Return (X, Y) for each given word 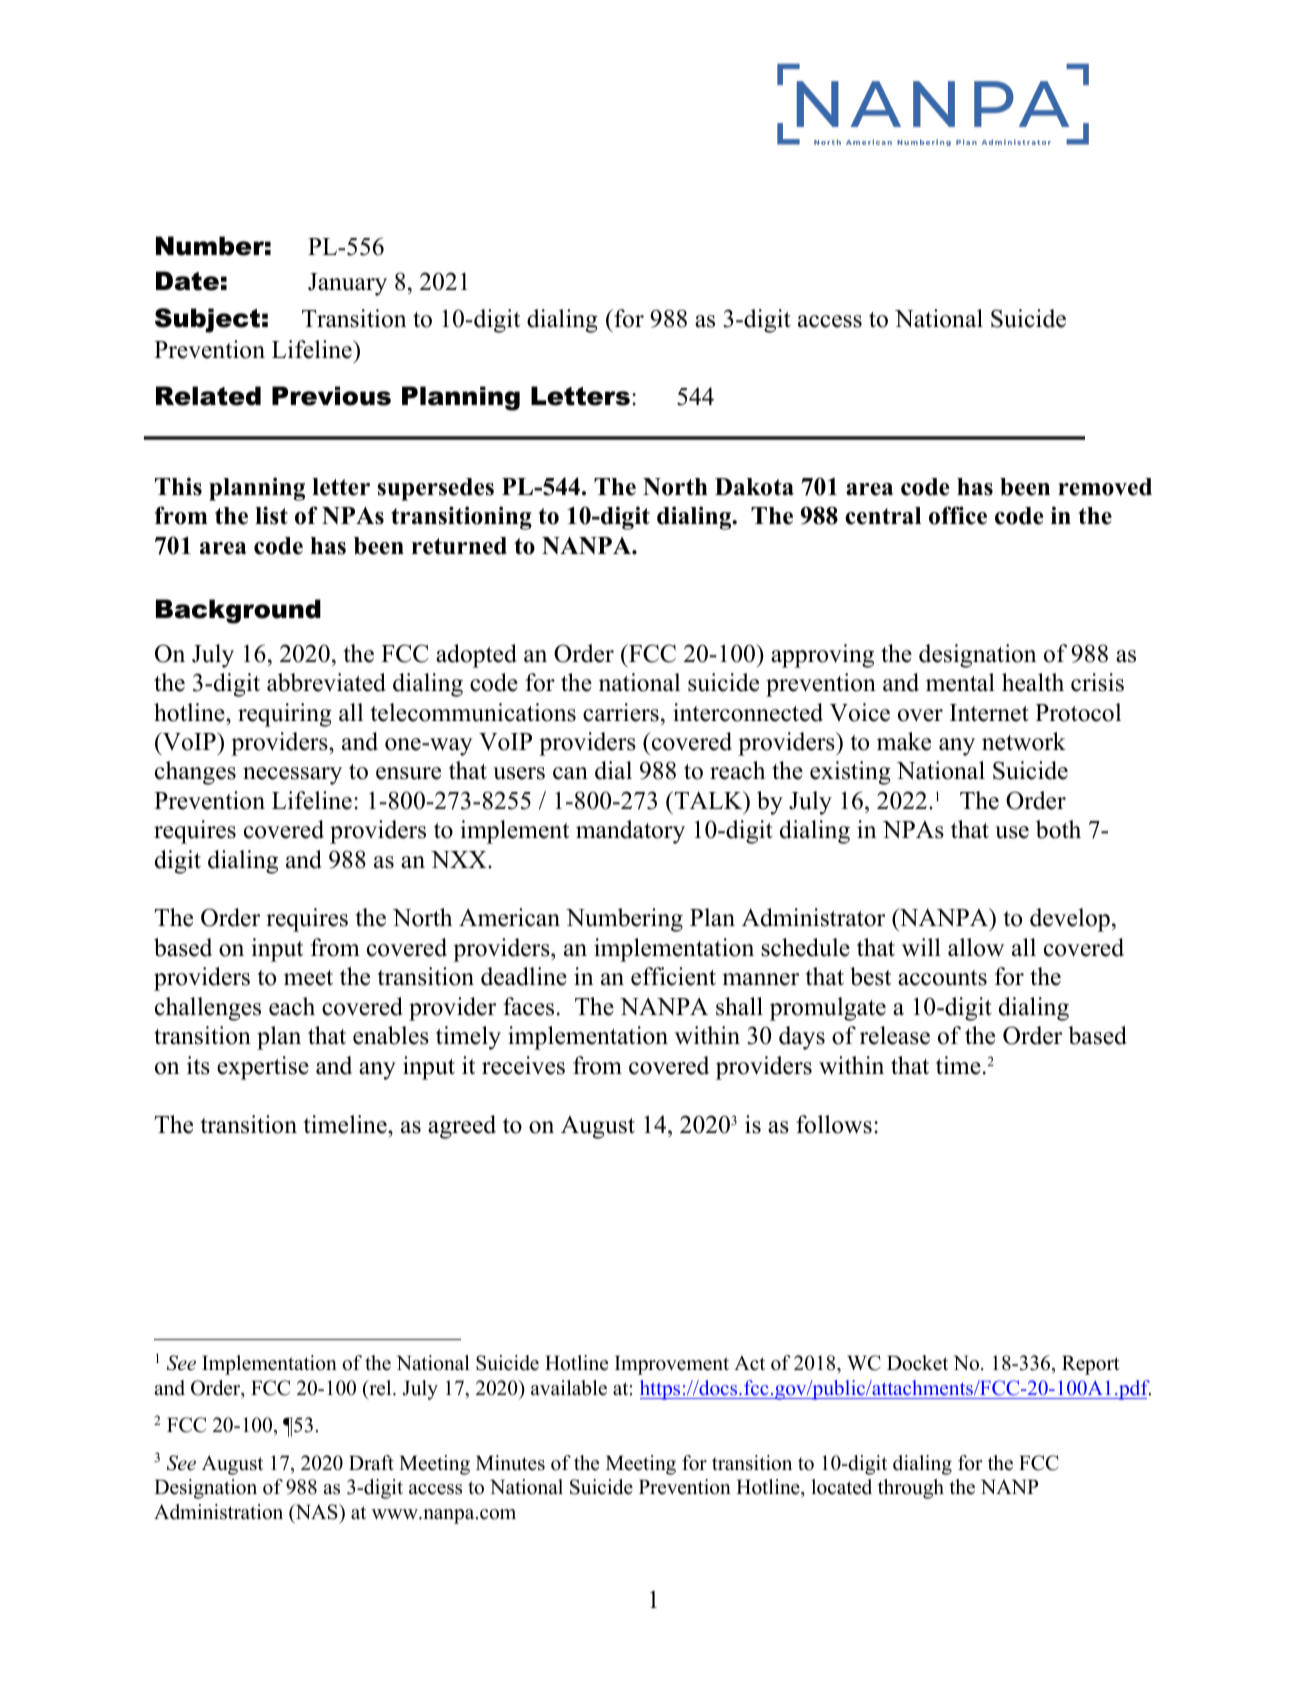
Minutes (510, 1463)
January (347, 284)
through (911, 1489)
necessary (292, 776)
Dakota (754, 487)
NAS (316, 1513)
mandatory (630, 832)
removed (1105, 487)
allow (976, 947)
